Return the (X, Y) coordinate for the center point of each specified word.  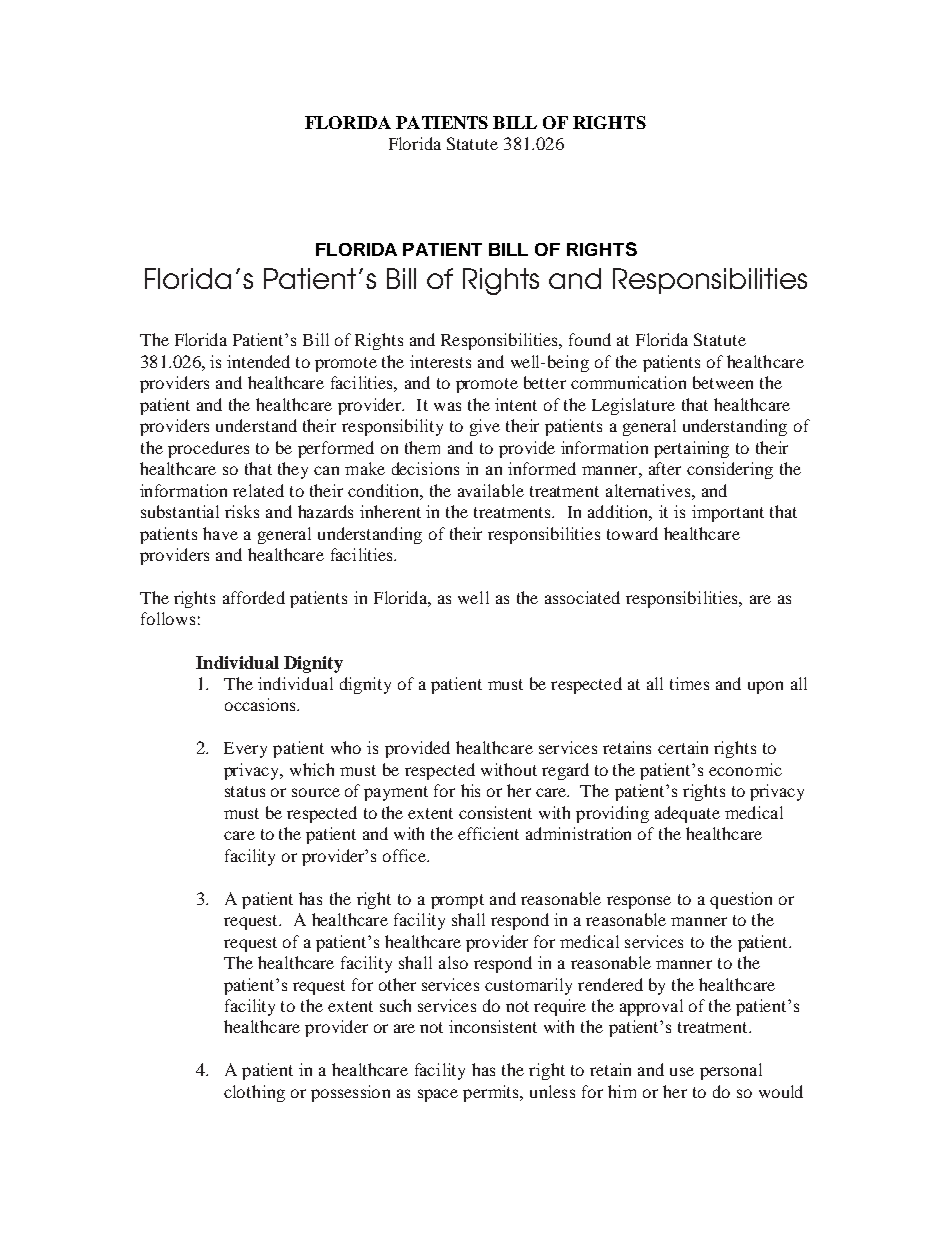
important (728, 513)
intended (258, 361)
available (491, 490)
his (470, 790)
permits (492, 1093)
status (245, 791)
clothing (254, 1093)
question (741, 900)
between (723, 382)
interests (440, 361)
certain (683, 747)
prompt (457, 901)
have (220, 533)
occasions (261, 704)
